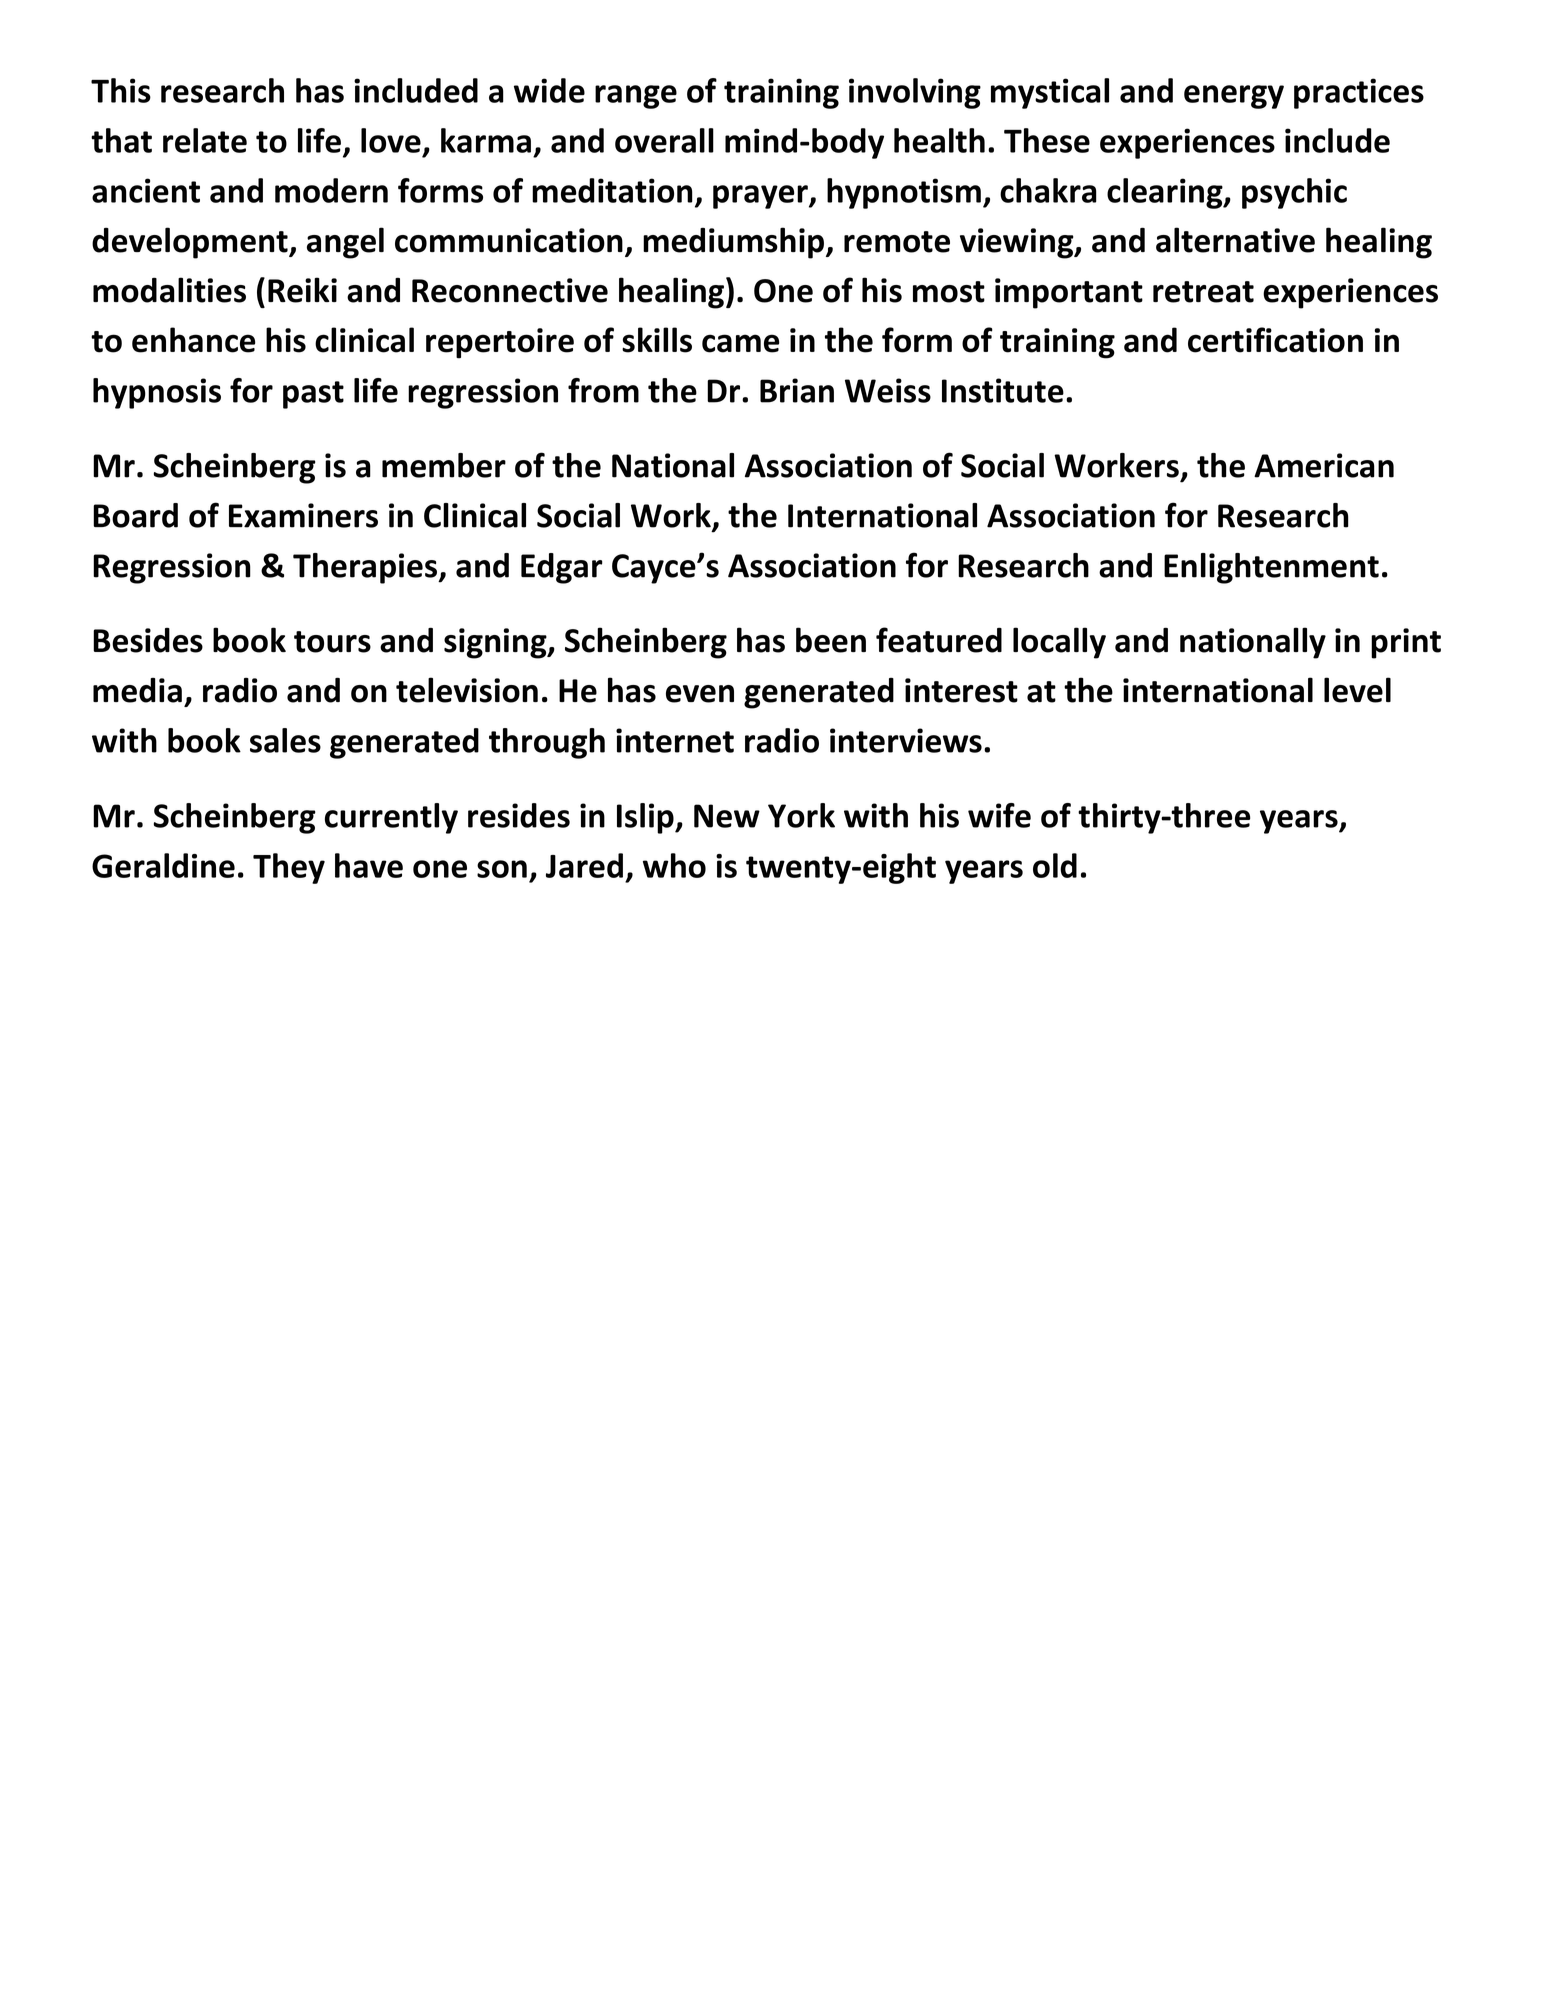 The image size is (1554, 2011). What do you see at coordinates (289, 868) in the page?
I see `They` at bounding box center [289, 868].
